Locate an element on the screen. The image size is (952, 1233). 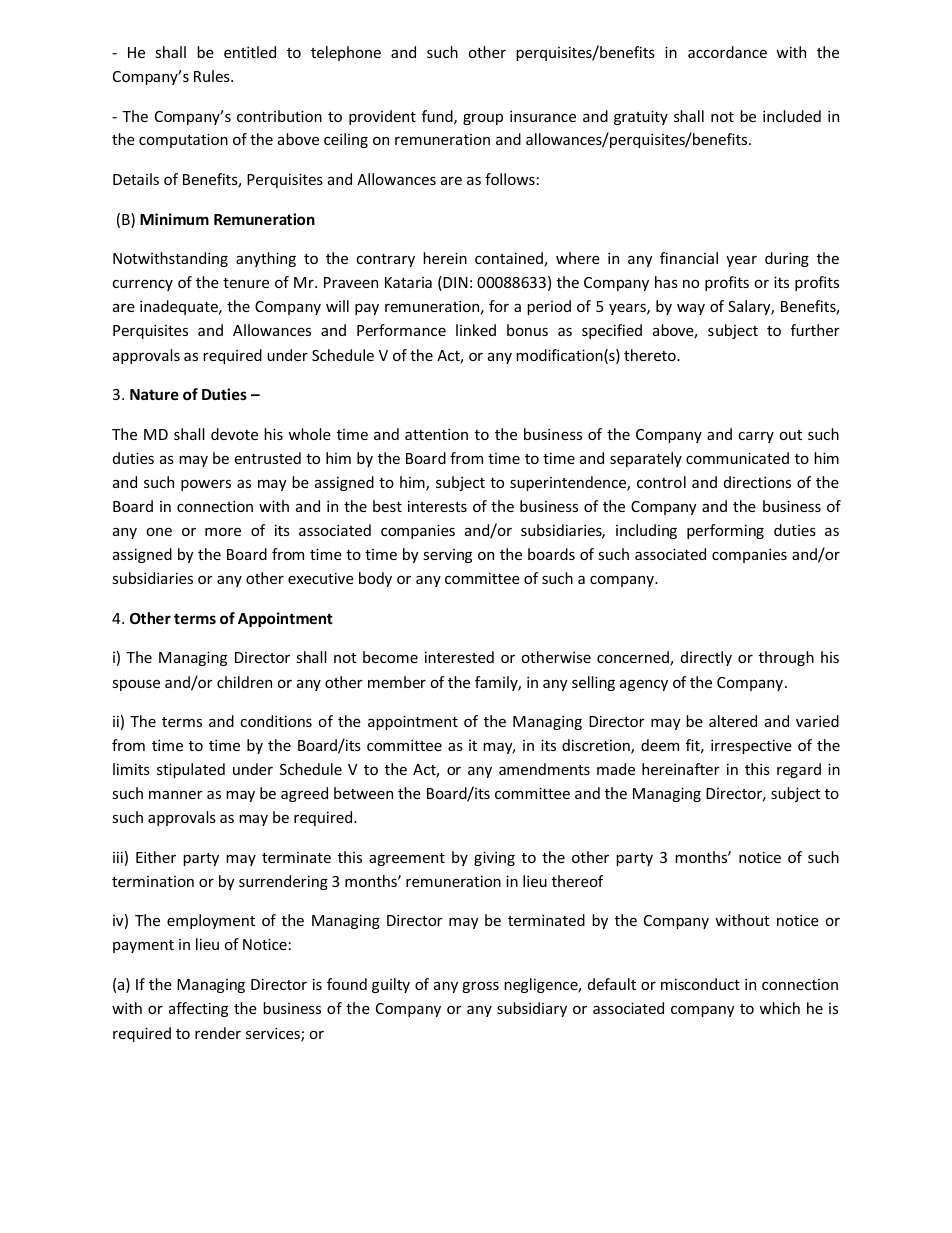
group is located at coordinates (483, 119).
